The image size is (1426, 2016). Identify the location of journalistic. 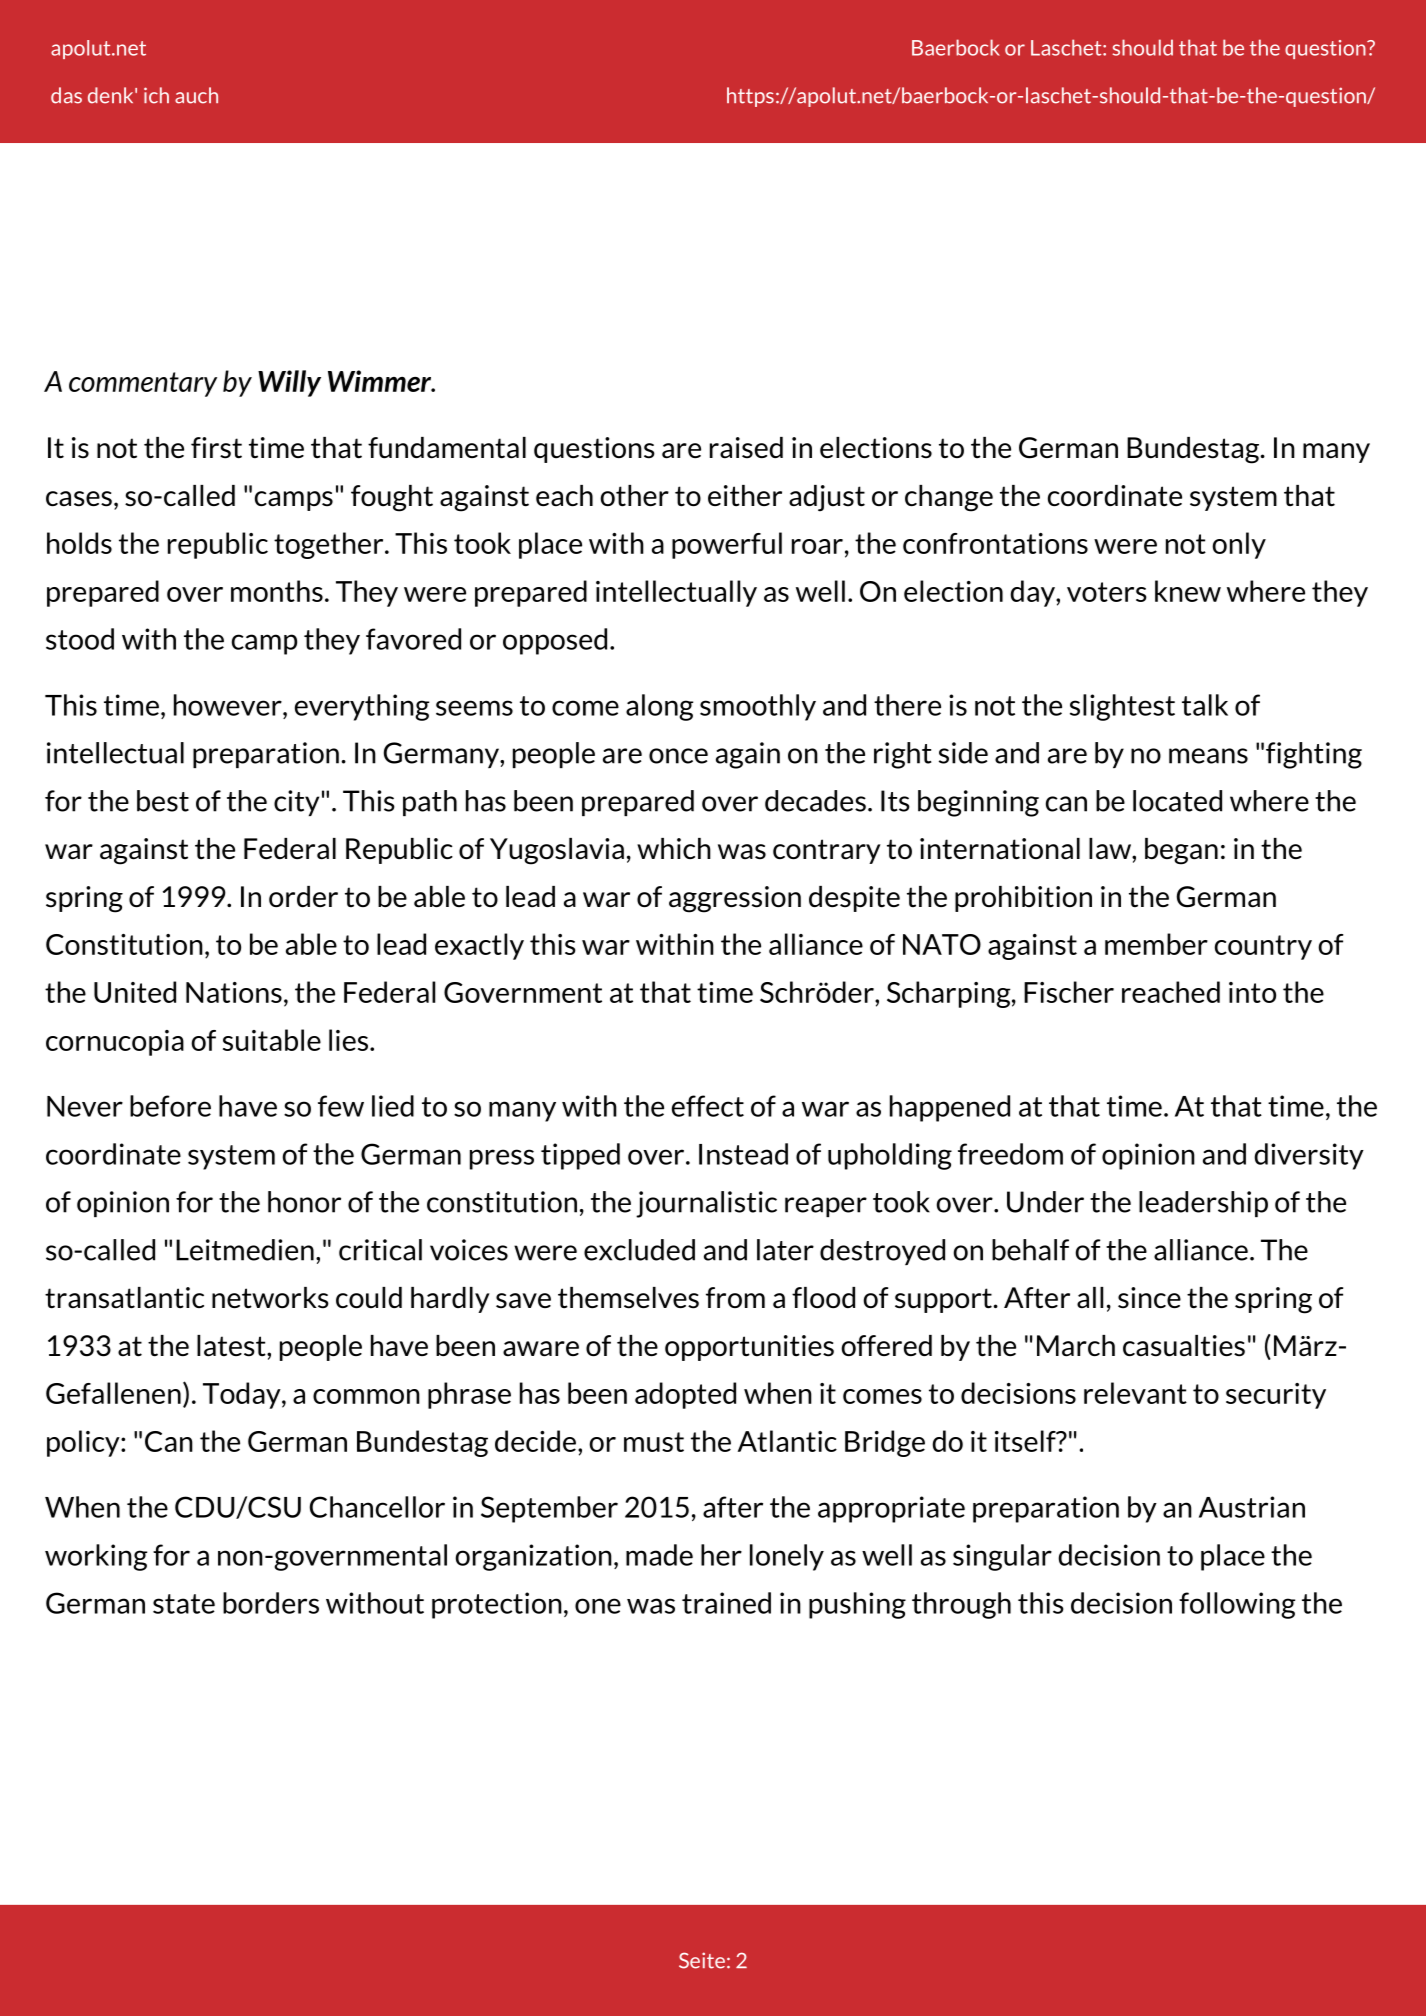
(706, 1204).
